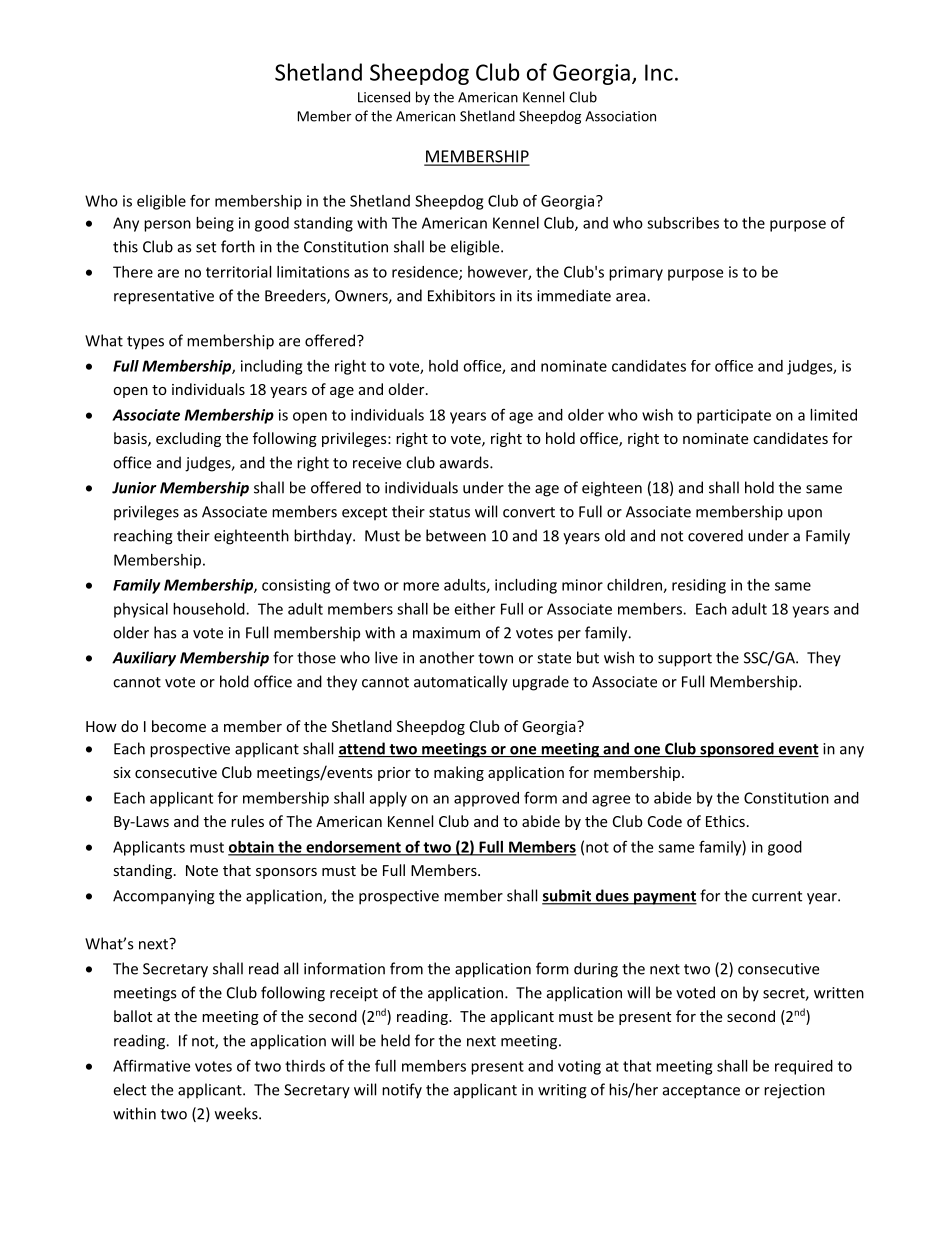  Describe the element at coordinates (620, 116) in the screenshot. I see `Association` at that location.
